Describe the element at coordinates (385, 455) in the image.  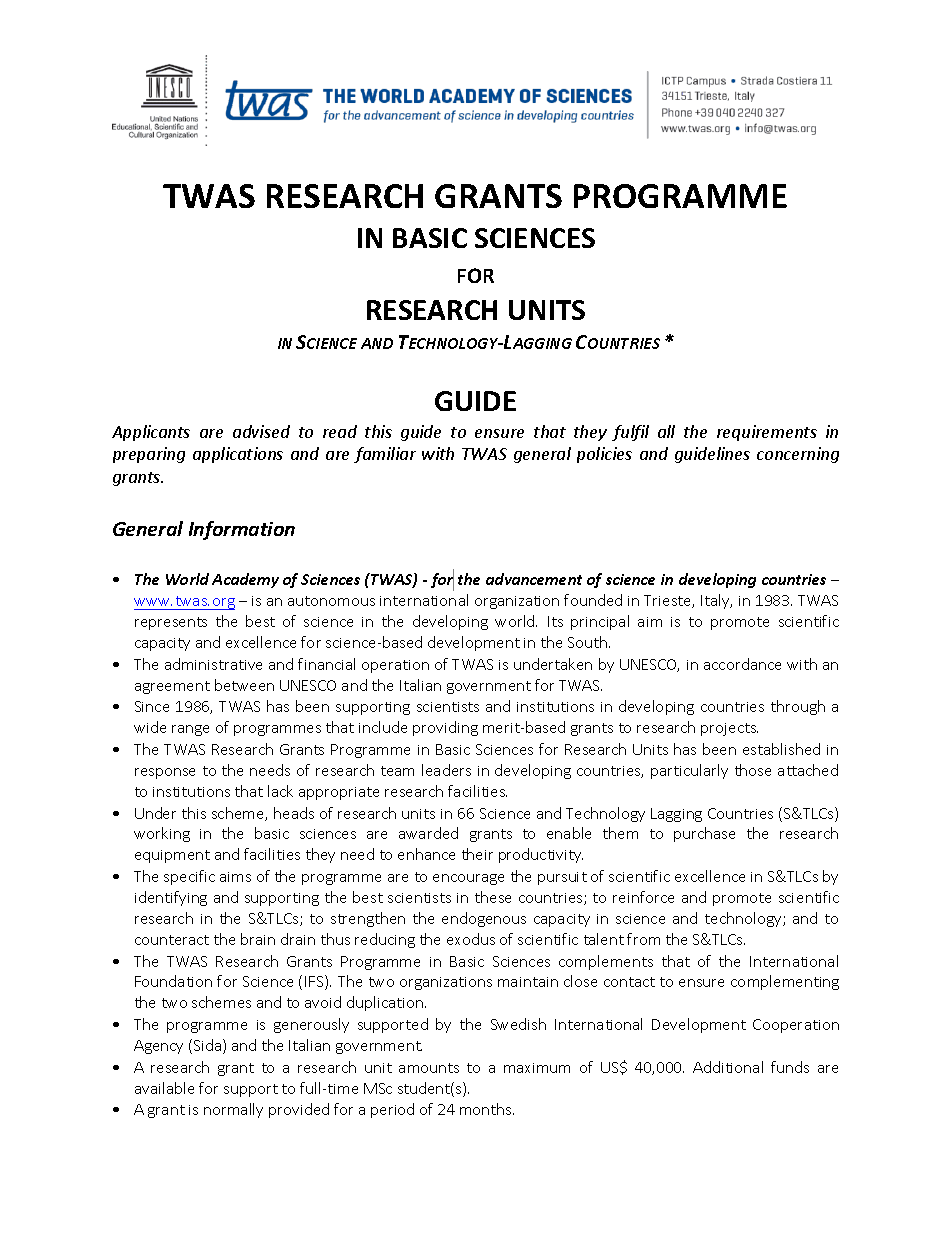
I see `familiar` at that location.
